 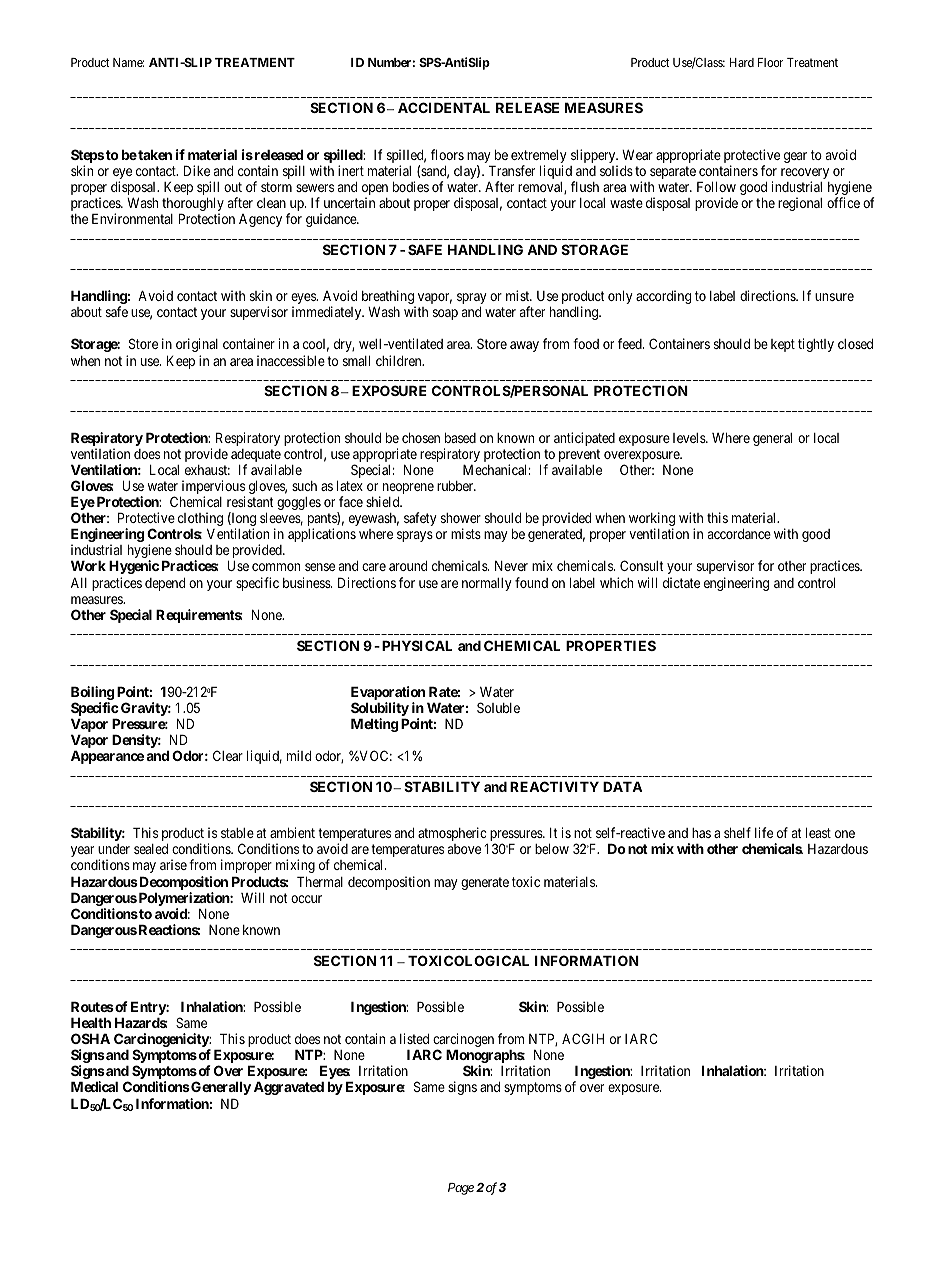 I want to click on life, so click(x=764, y=832).
